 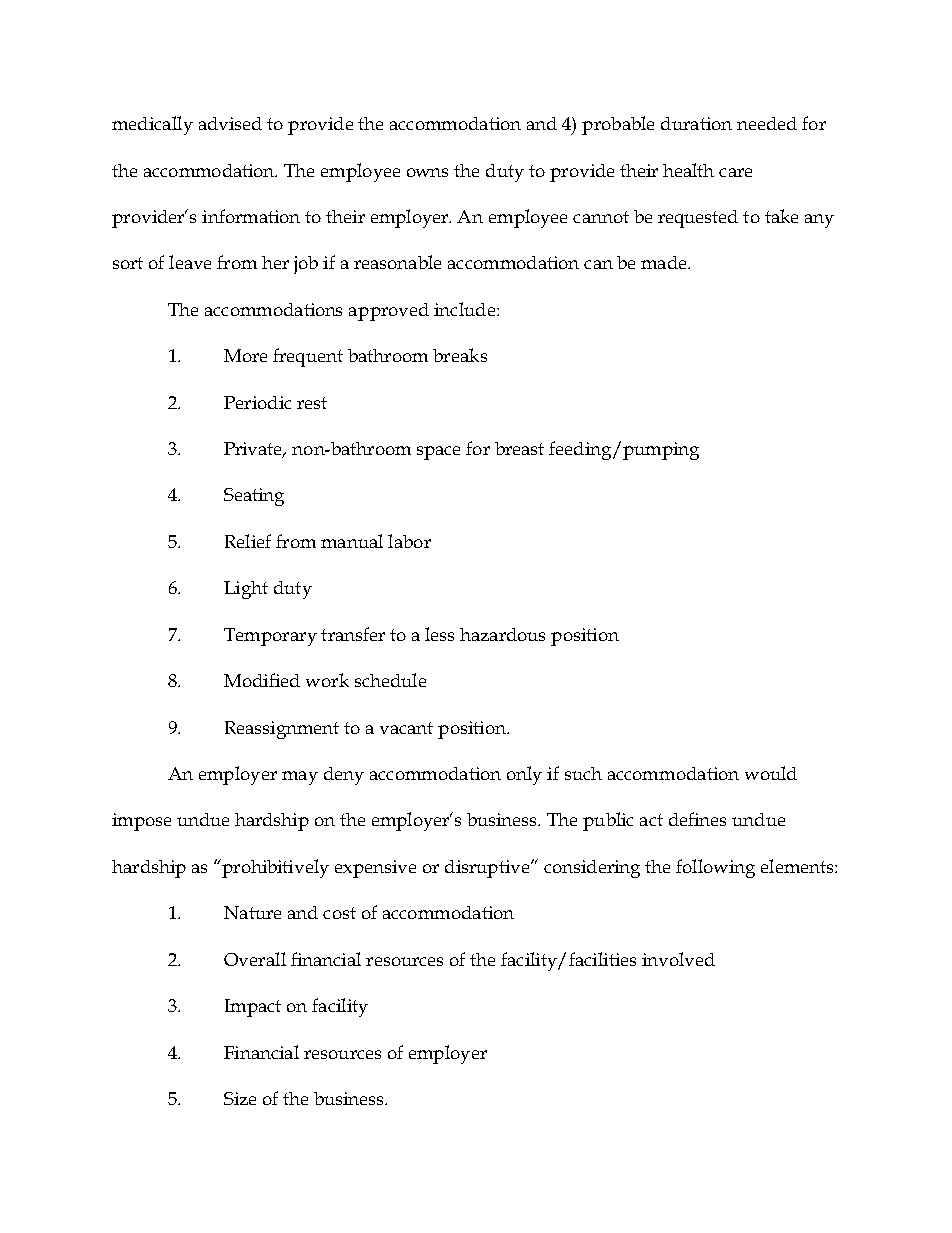 I want to click on Size, so click(x=240, y=1098).
